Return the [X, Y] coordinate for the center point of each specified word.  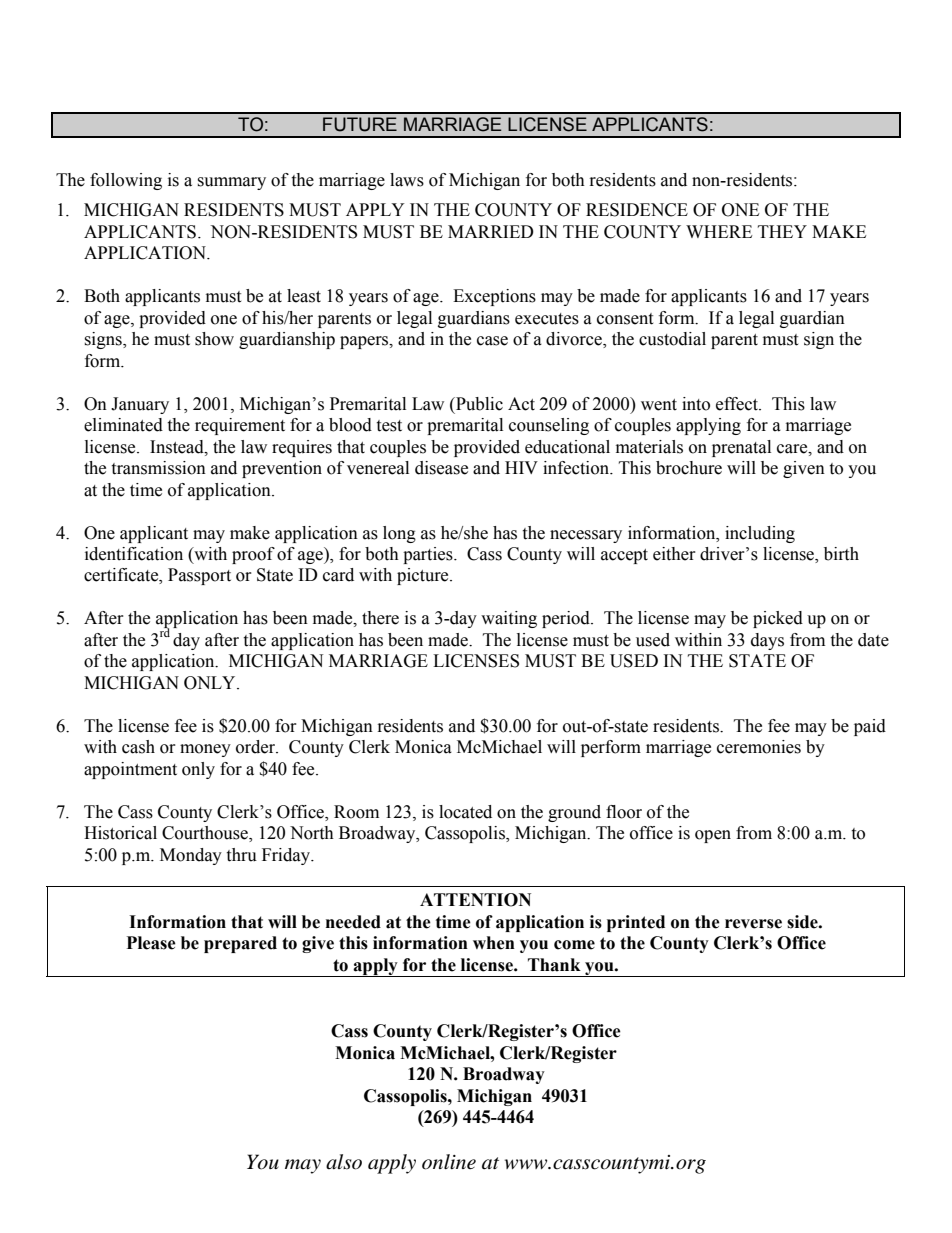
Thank [554, 965]
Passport [199, 576]
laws [407, 180]
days [767, 641]
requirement [240, 426]
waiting [509, 619]
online [449, 1162]
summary [231, 183]
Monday [191, 856]
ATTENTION [475, 900]
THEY [782, 231]
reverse [753, 924]
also [344, 1162]
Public [478, 404]
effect [738, 404]
